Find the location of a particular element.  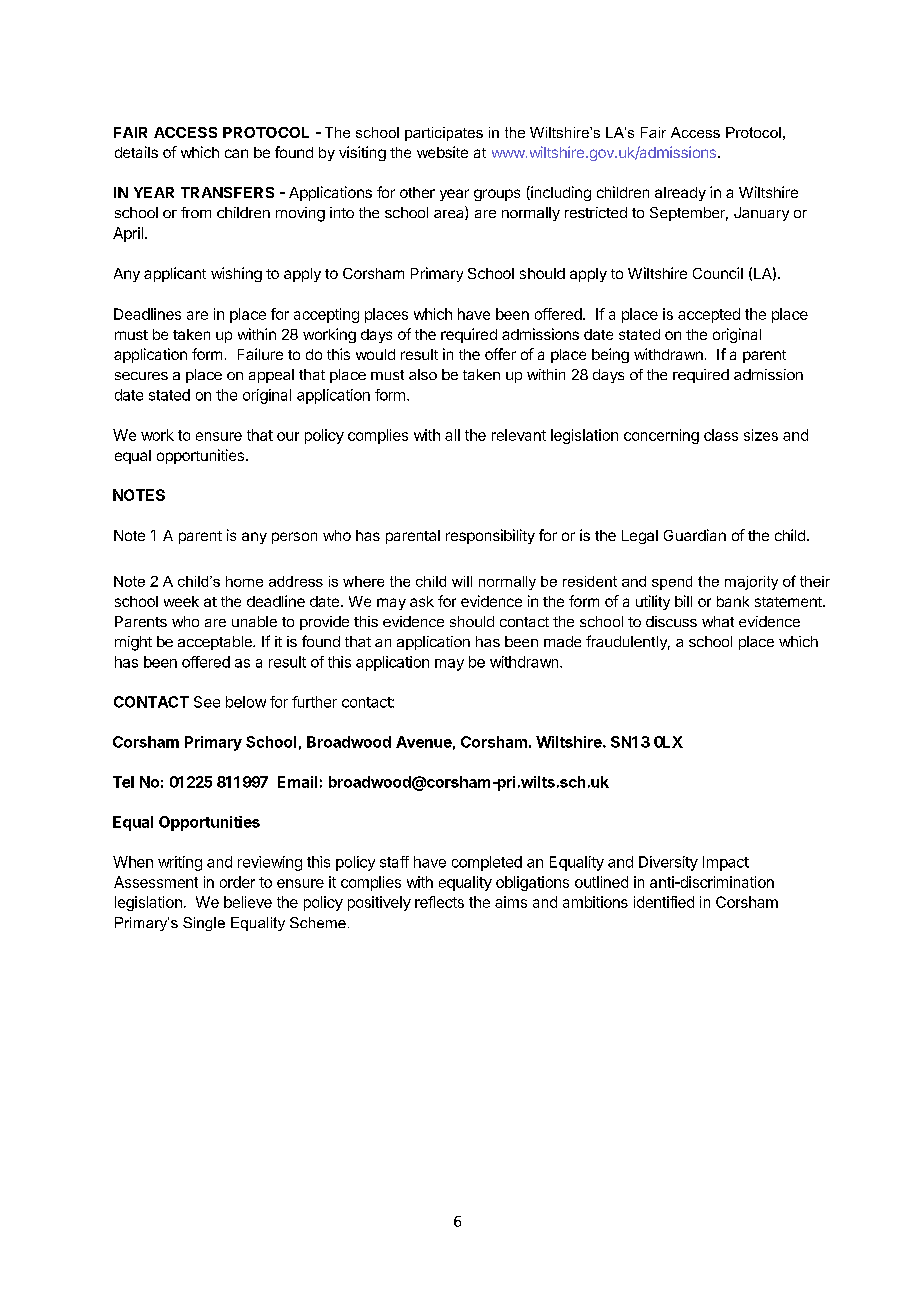

already is located at coordinates (680, 194).
